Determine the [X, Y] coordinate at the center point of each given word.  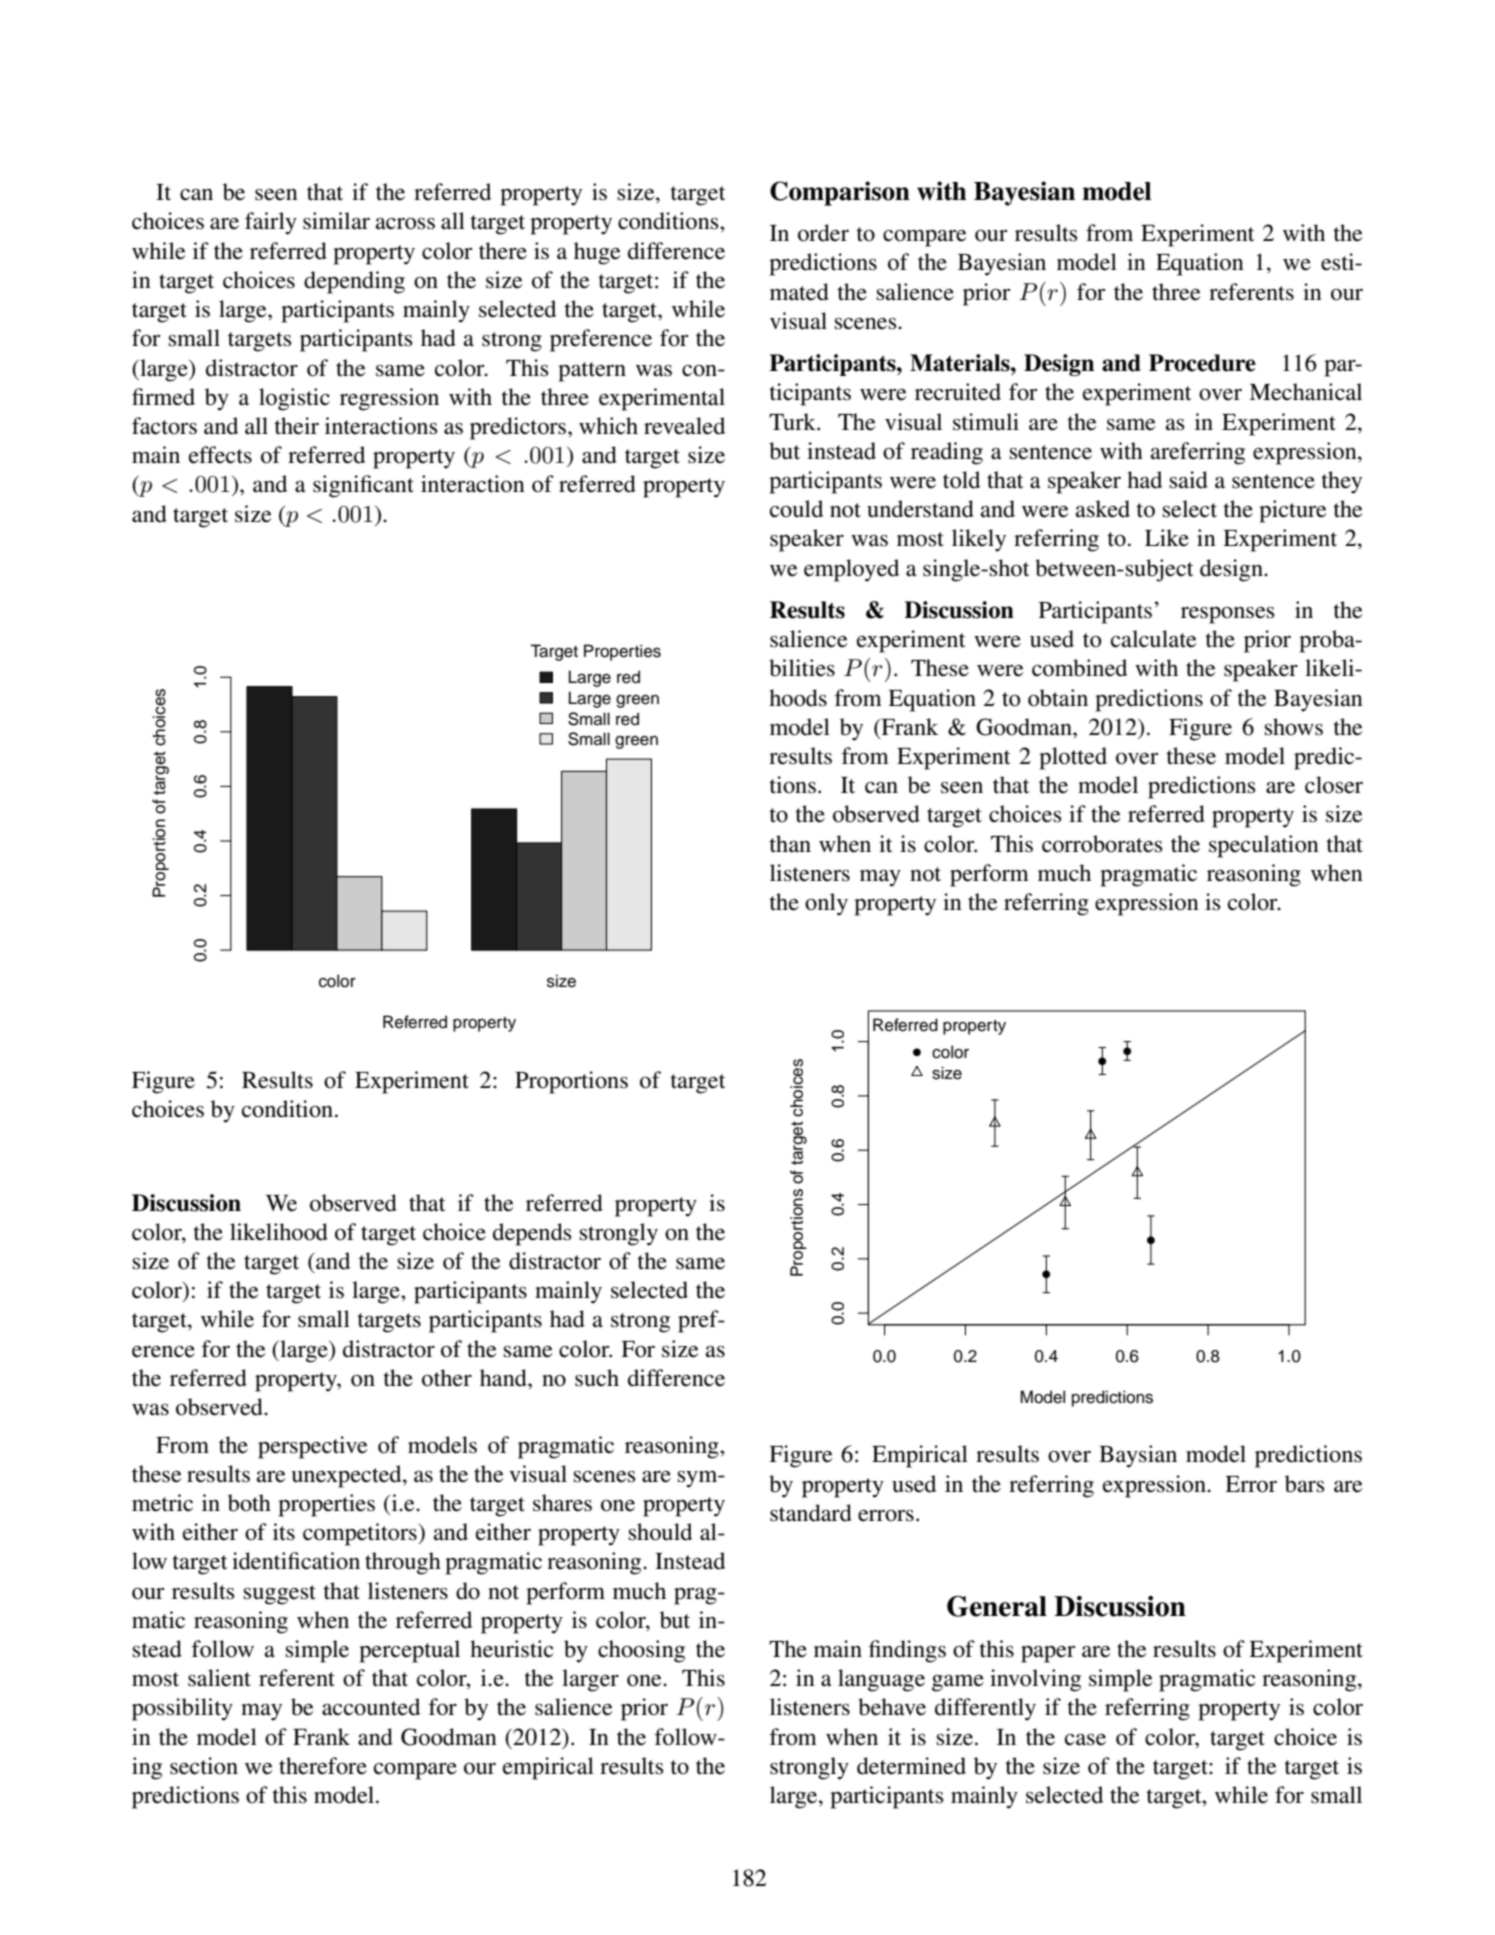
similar [336, 221]
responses [1228, 615]
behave [892, 1707]
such [597, 1378]
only [826, 904]
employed [851, 570]
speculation [1264, 846]
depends [532, 1234]
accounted [371, 1707]
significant [363, 486]
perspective [313, 1447]
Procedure [1202, 363]
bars [1305, 1484]
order [823, 233]
